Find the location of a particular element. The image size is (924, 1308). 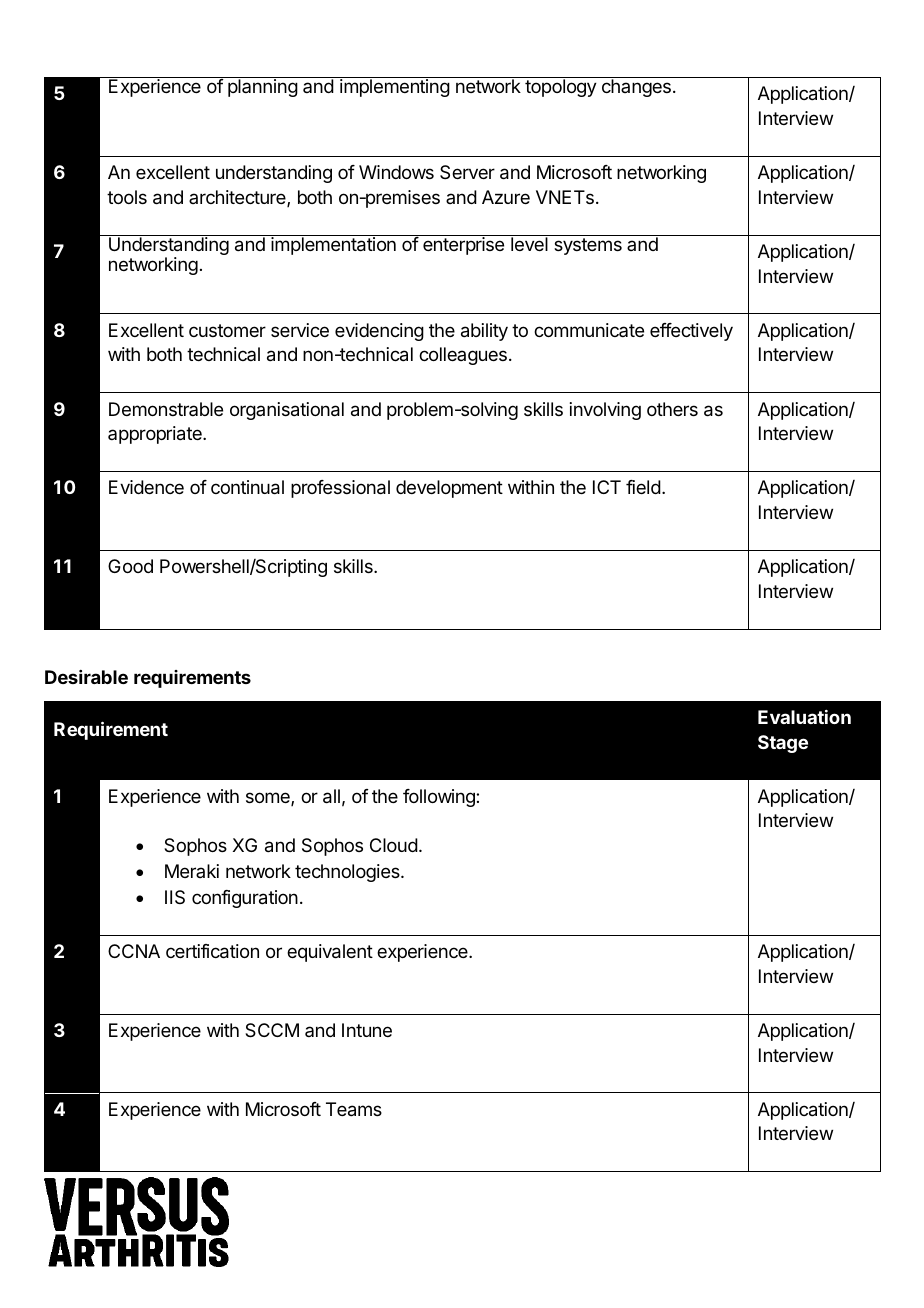

Stage is located at coordinates (783, 744).
